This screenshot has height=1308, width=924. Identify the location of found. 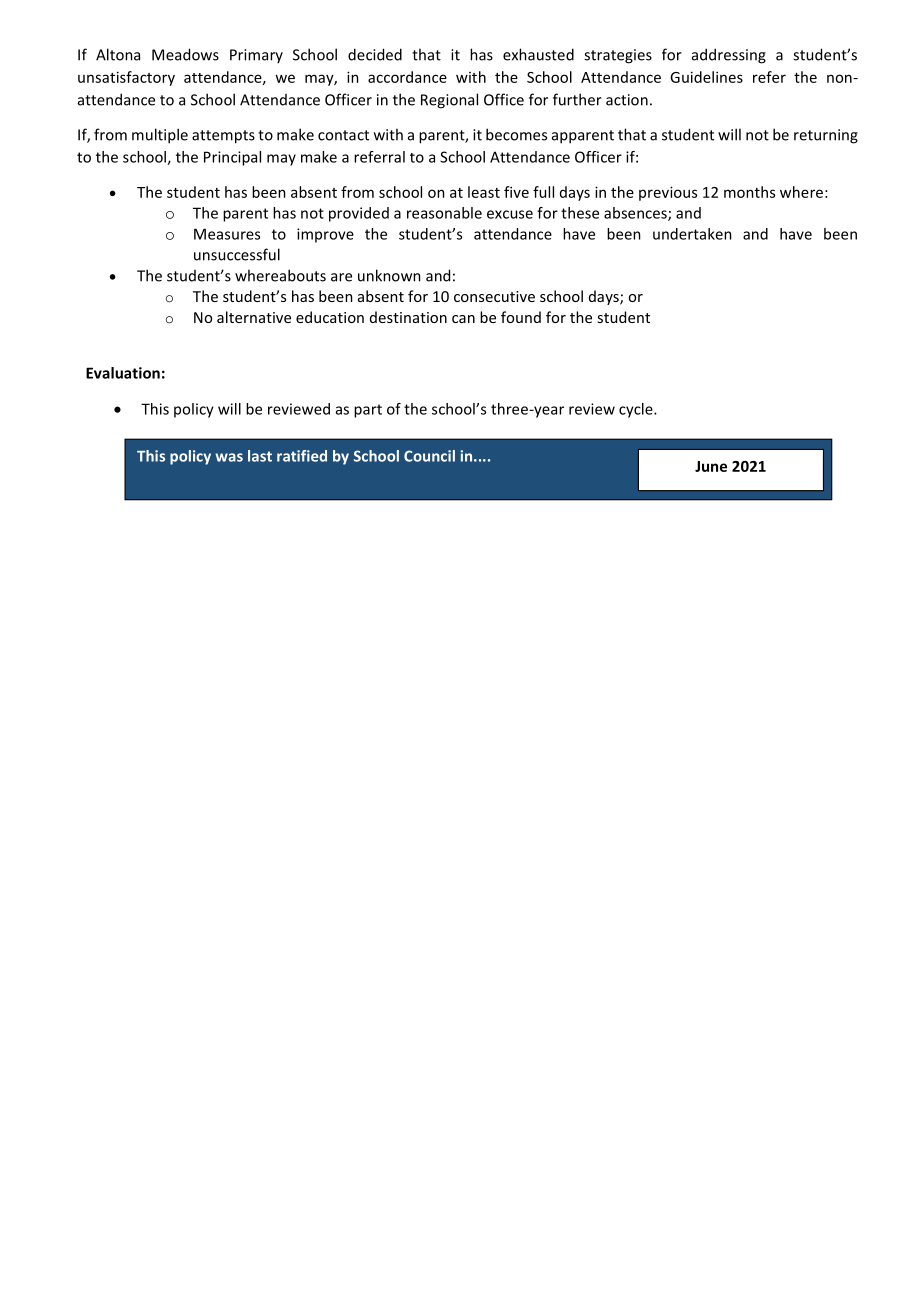
(521, 317).
